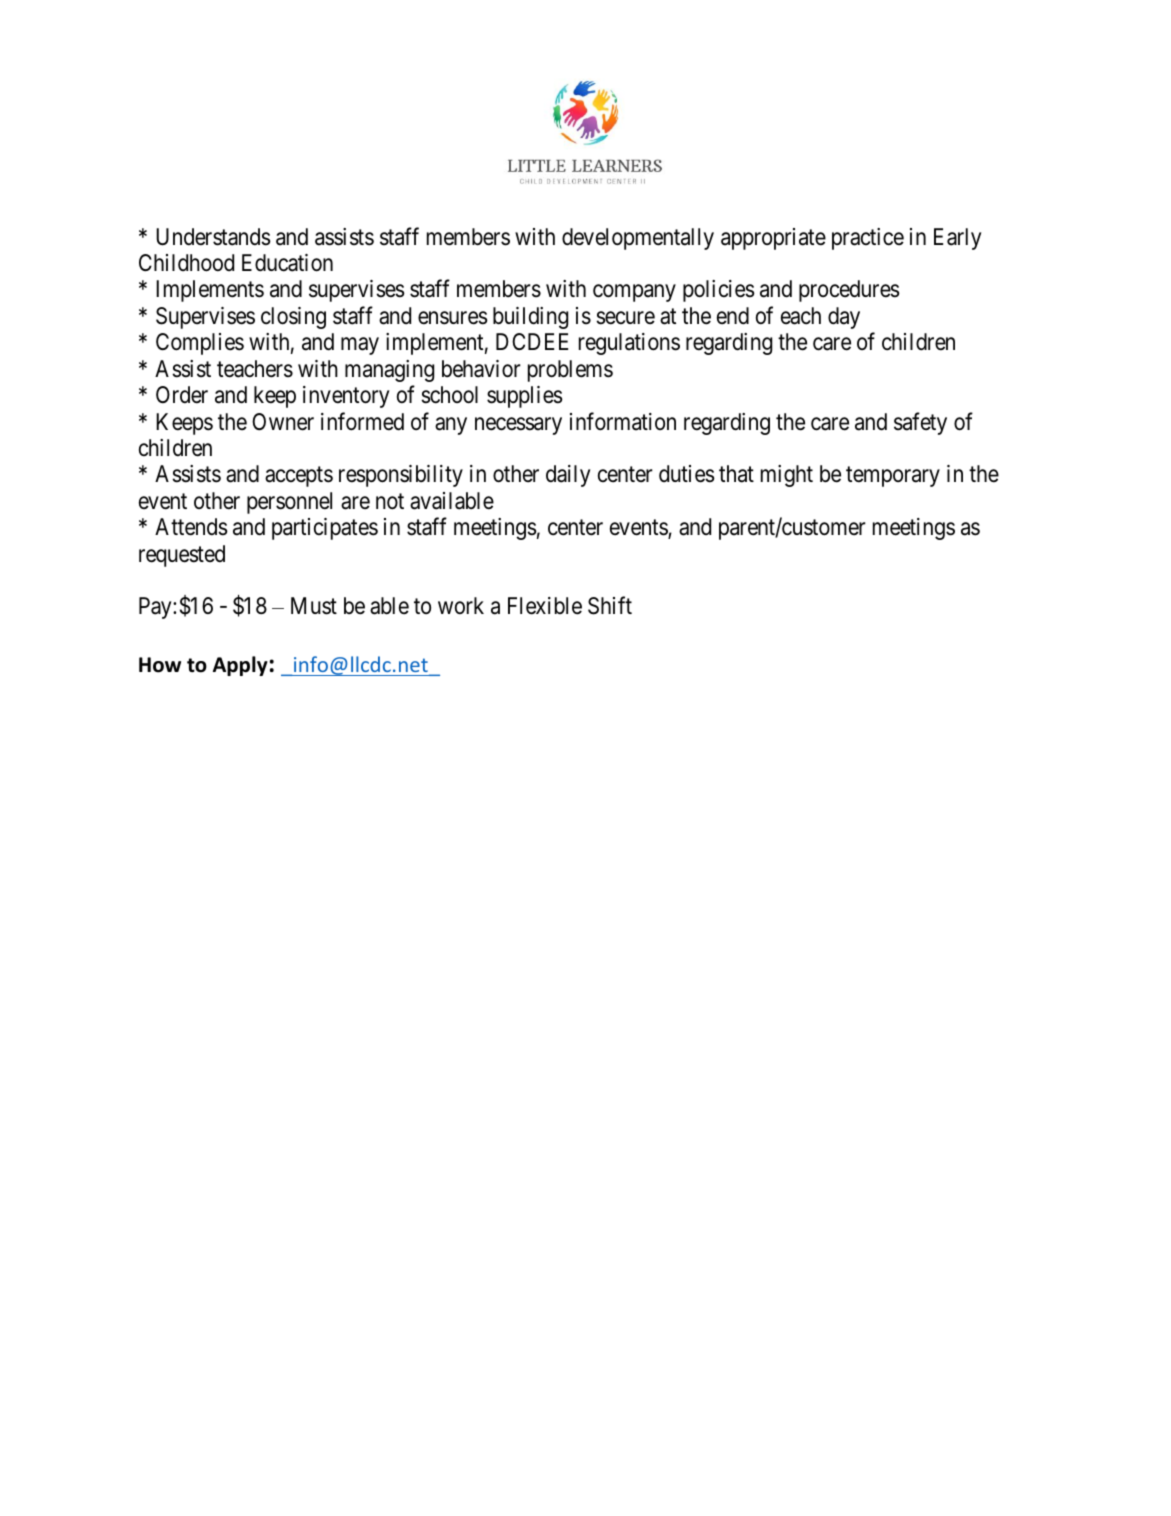 The height and width of the image is (1516, 1171). Describe the element at coordinates (289, 503) in the image. I see `personnel` at that location.
